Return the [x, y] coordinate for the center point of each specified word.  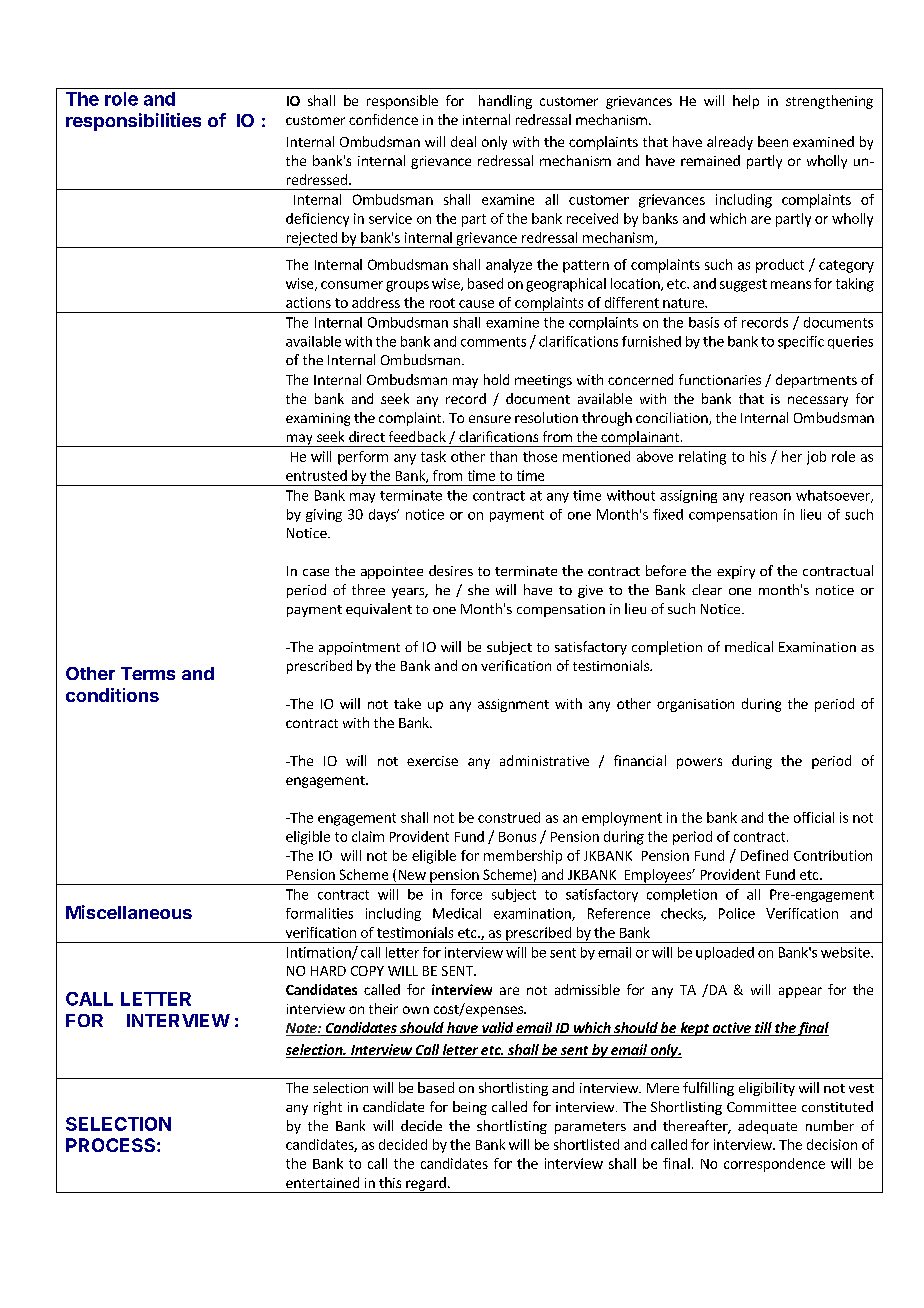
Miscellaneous [129, 912]
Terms [148, 673]
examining [318, 419]
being [470, 1108]
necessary [818, 401]
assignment [513, 705]
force [466, 894]
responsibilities [133, 122]
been [773, 141]
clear [707, 589]
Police [737, 913]
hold [496, 379]
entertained [322, 1182]
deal [463, 141]
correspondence [774, 1165]
